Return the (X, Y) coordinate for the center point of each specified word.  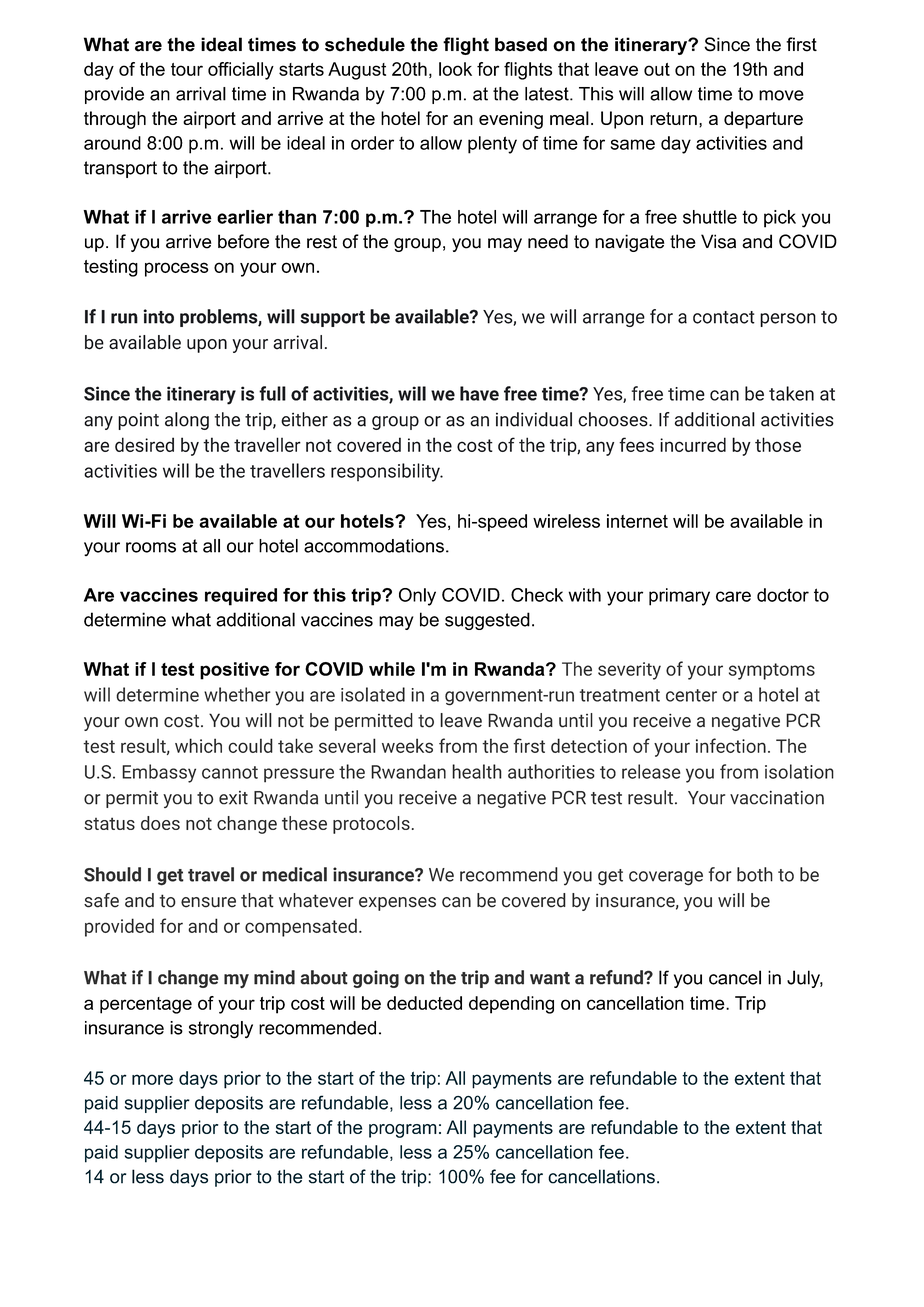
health (477, 771)
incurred (693, 444)
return (673, 118)
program (403, 1131)
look (455, 69)
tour (187, 69)
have (479, 393)
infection (731, 745)
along (187, 421)
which (198, 745)
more (152, 1079)
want (550, 978)
